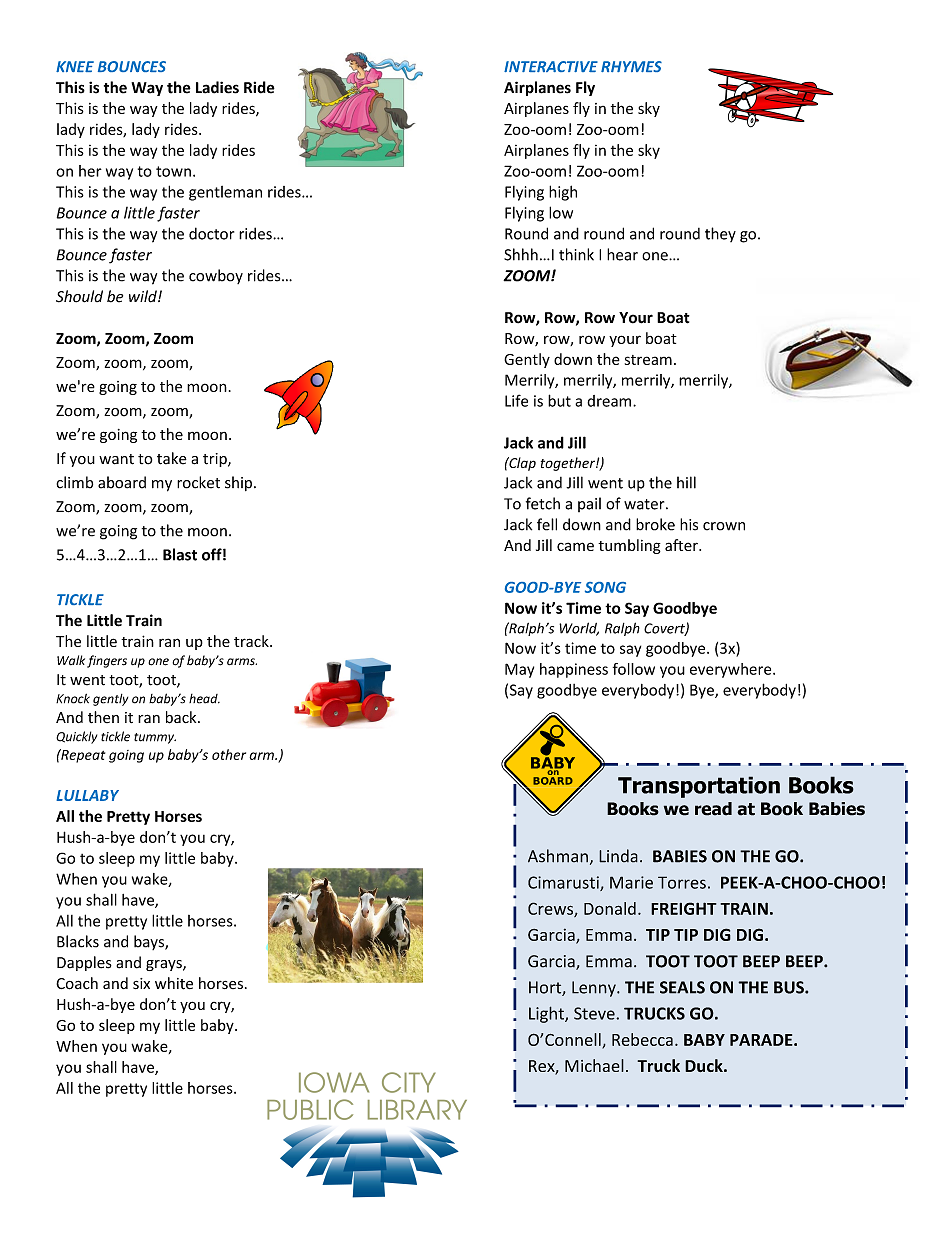 The width and height of the screenshot is (952, 1233). I want to click on six, so click(141, 983).
